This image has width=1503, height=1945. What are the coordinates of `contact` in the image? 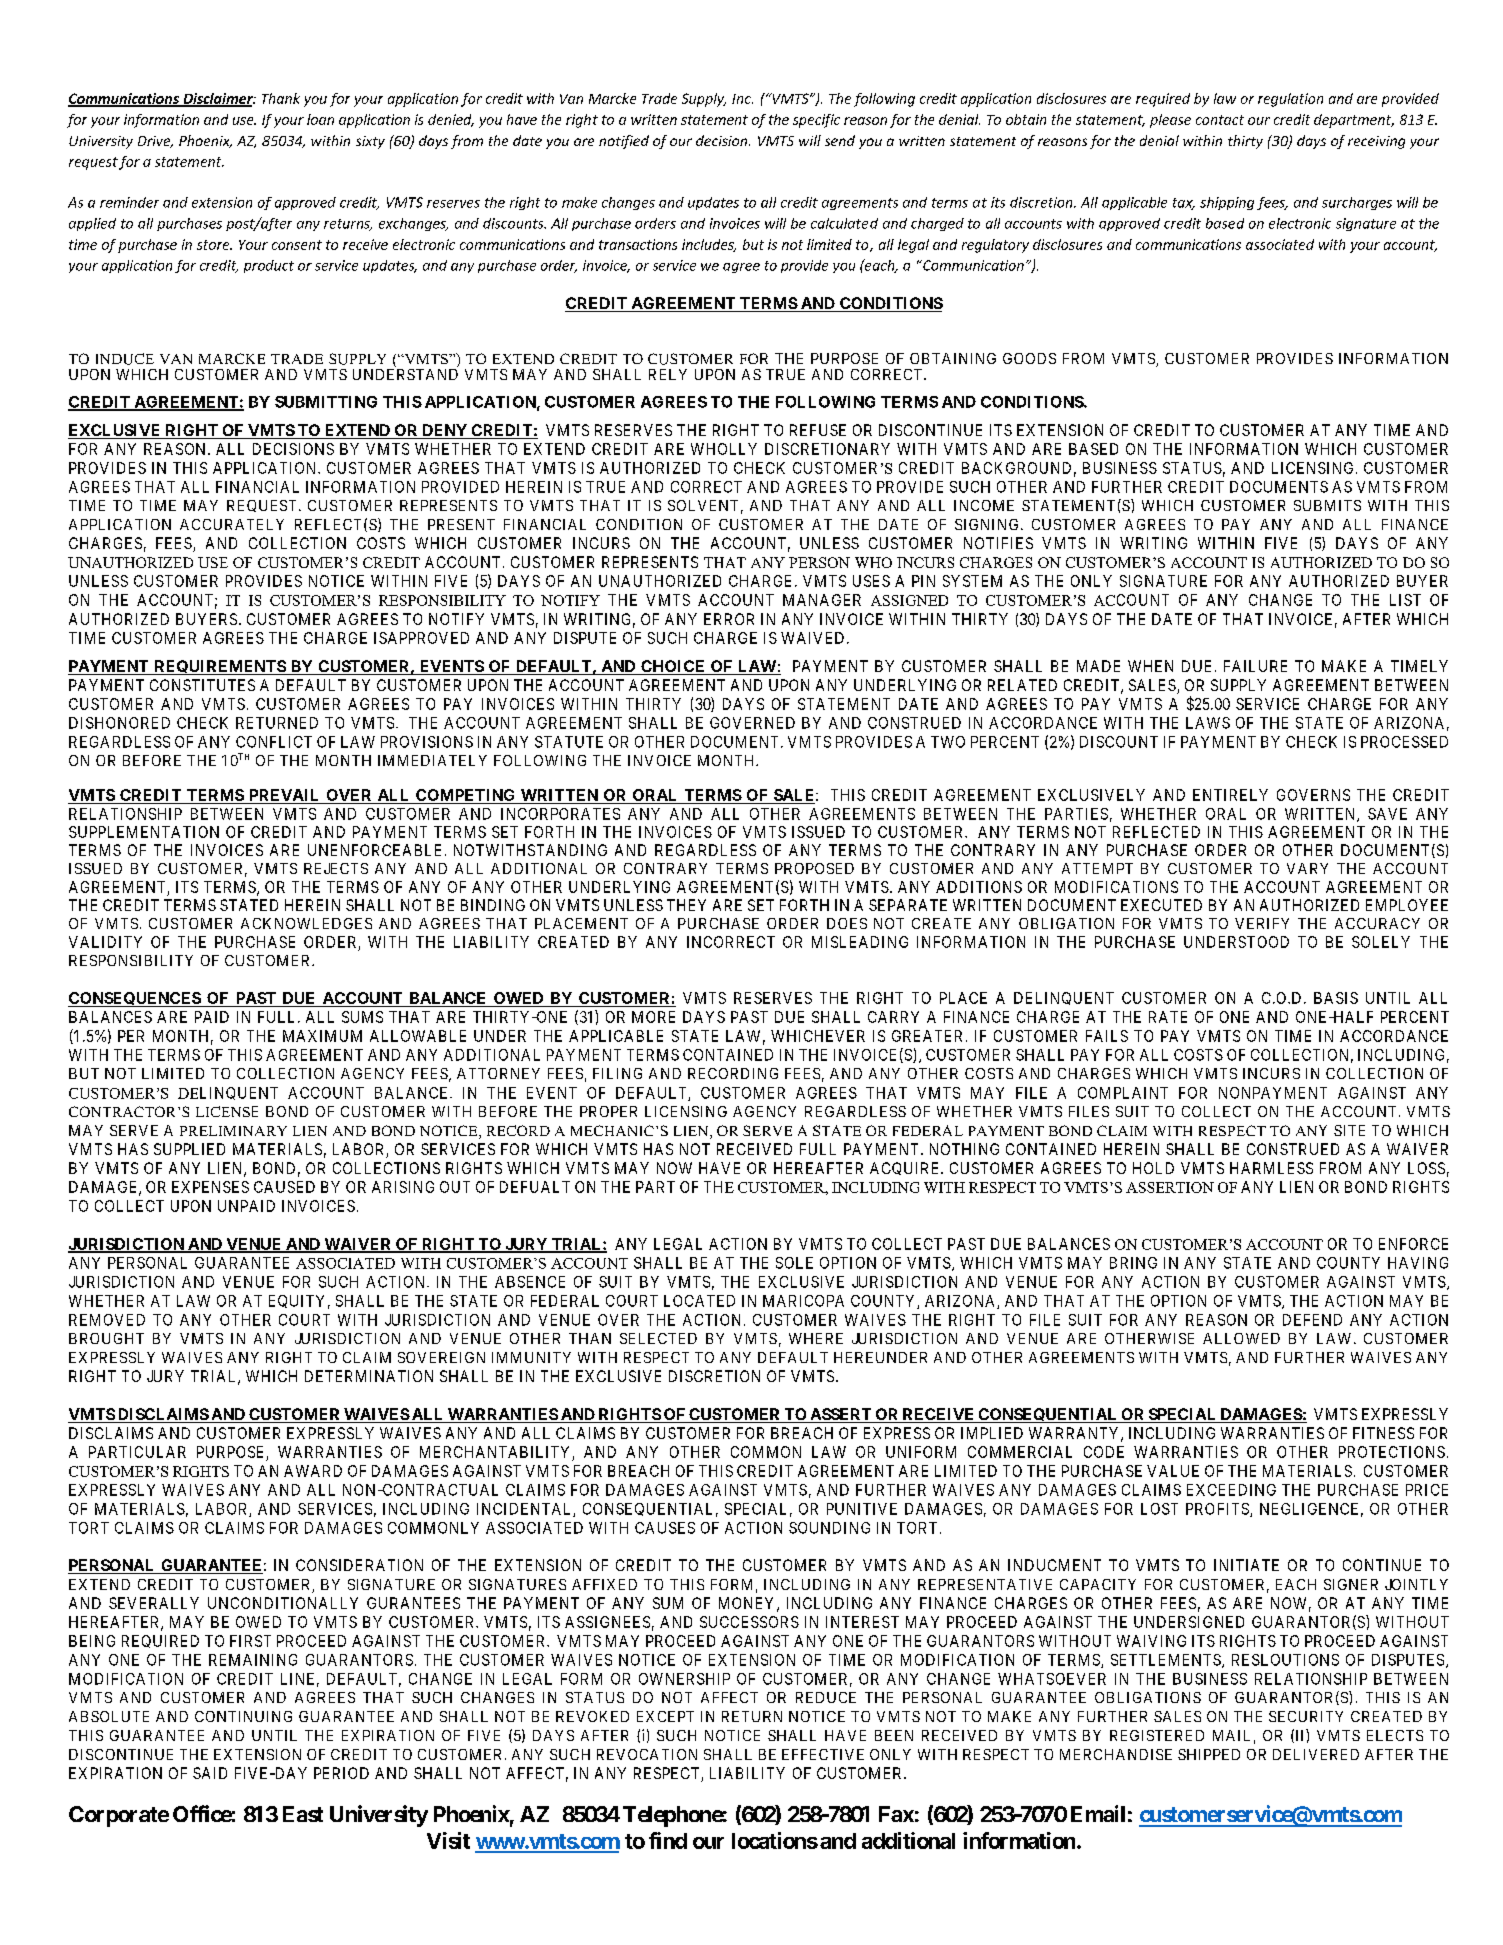 It's located at (1220, 120).
